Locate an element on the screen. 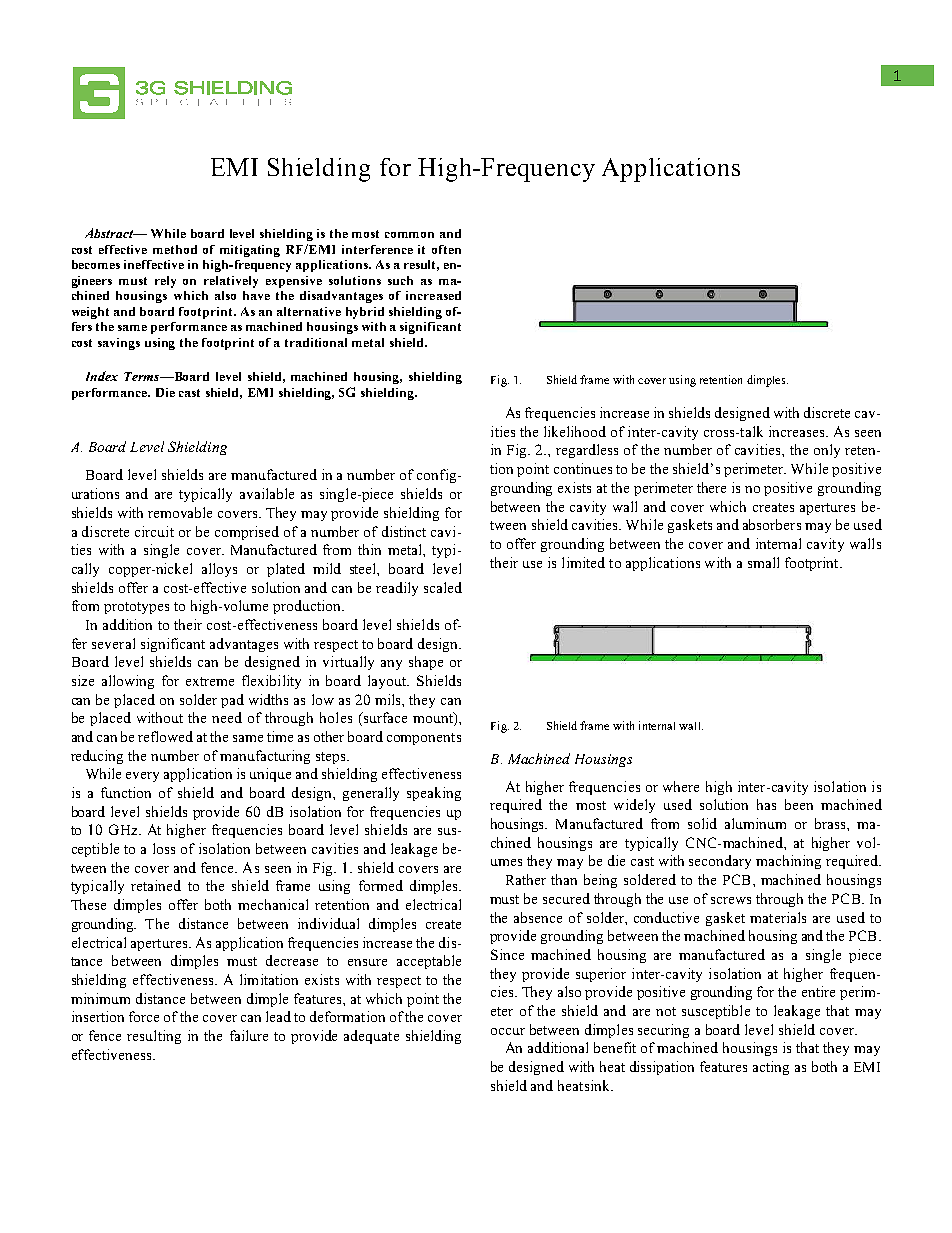 The height and width of the screenshot is (1233, 952). need is located at coordinates (227, 717).
